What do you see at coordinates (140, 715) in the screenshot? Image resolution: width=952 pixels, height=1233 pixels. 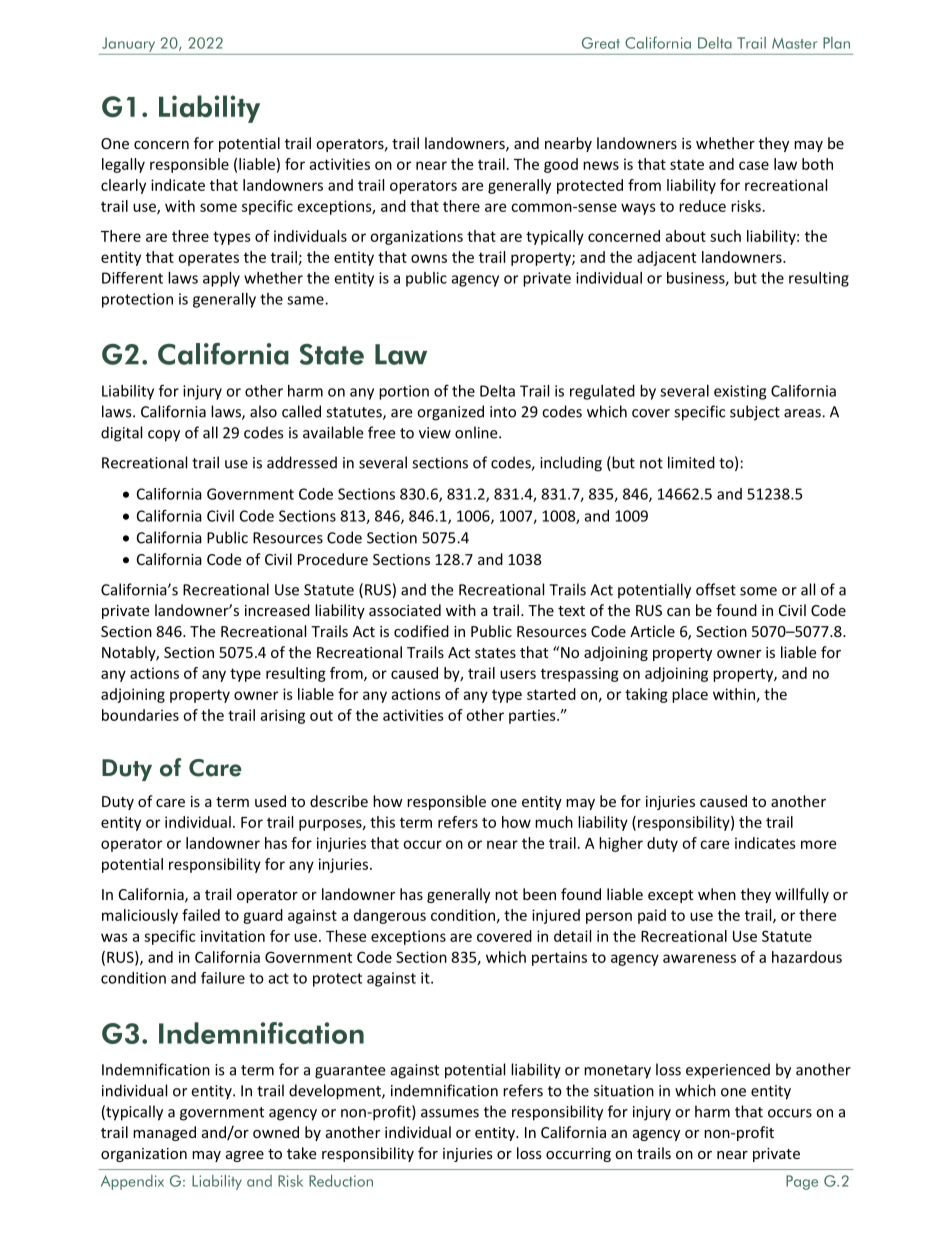 I see `boundaries` at bounding box center [140, 715].
